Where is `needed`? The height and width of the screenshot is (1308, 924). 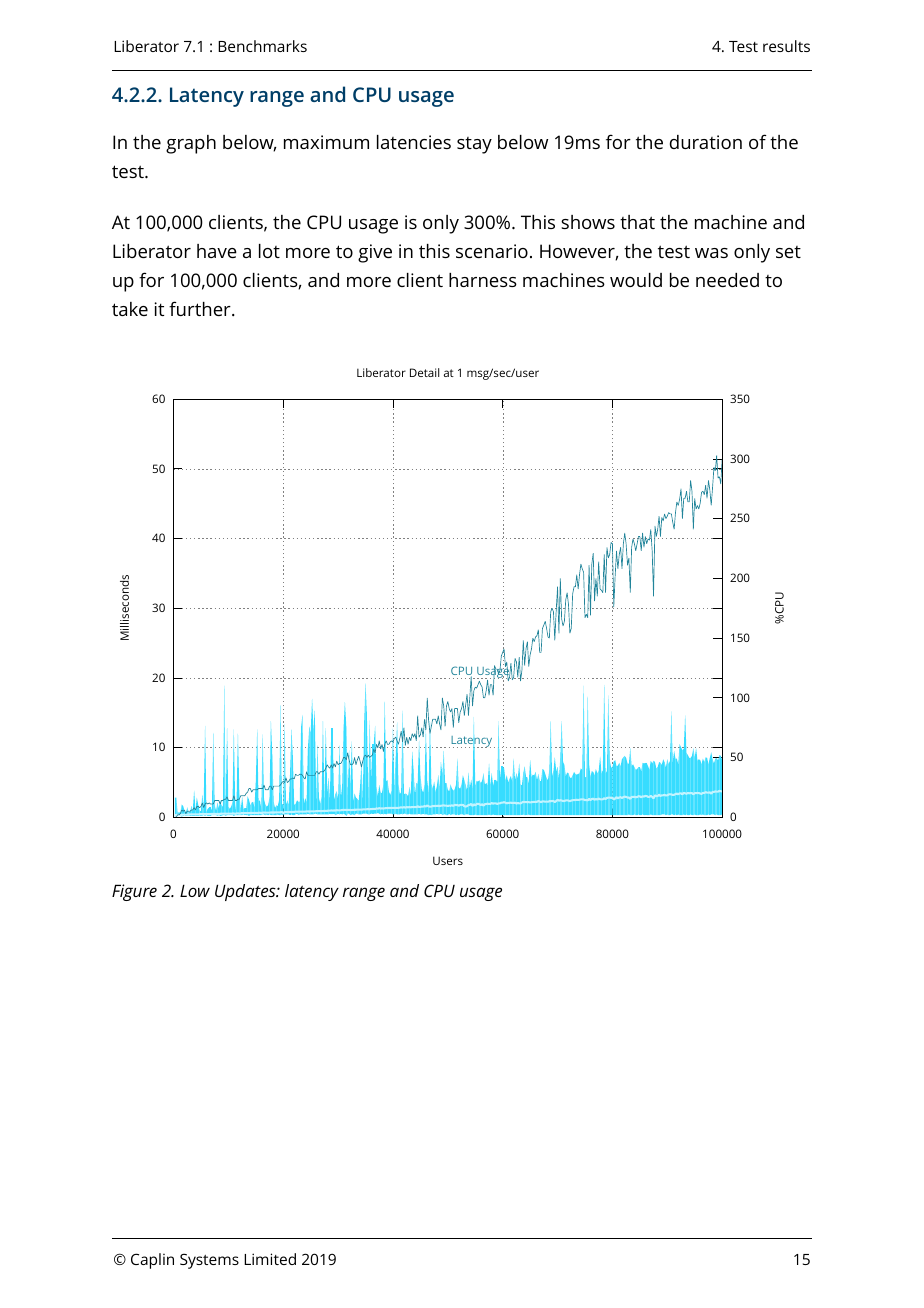
needed is located at coordinates (727, 280).
